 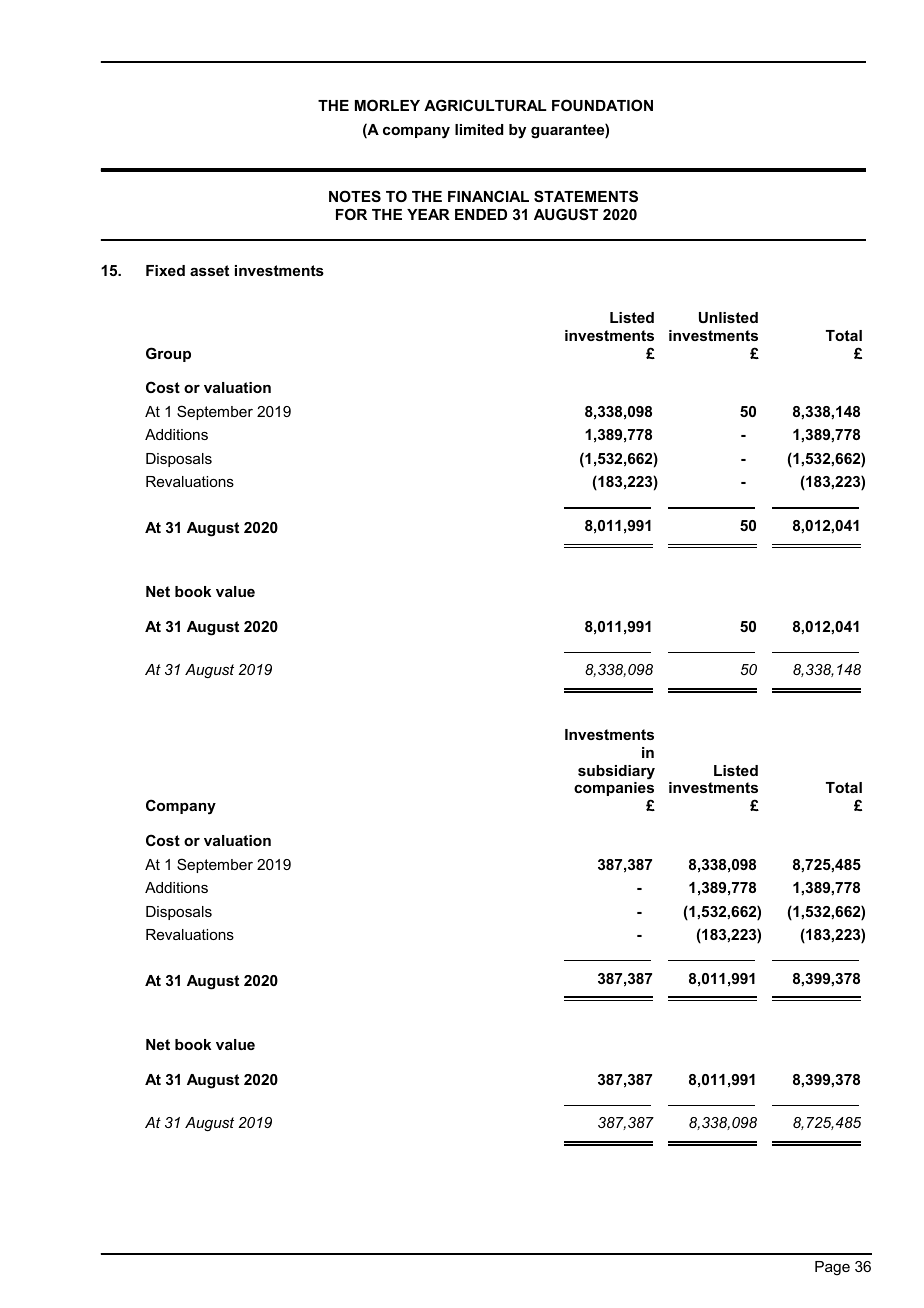 I want to click on STATEMENTS, so click(x=586, y=196).
